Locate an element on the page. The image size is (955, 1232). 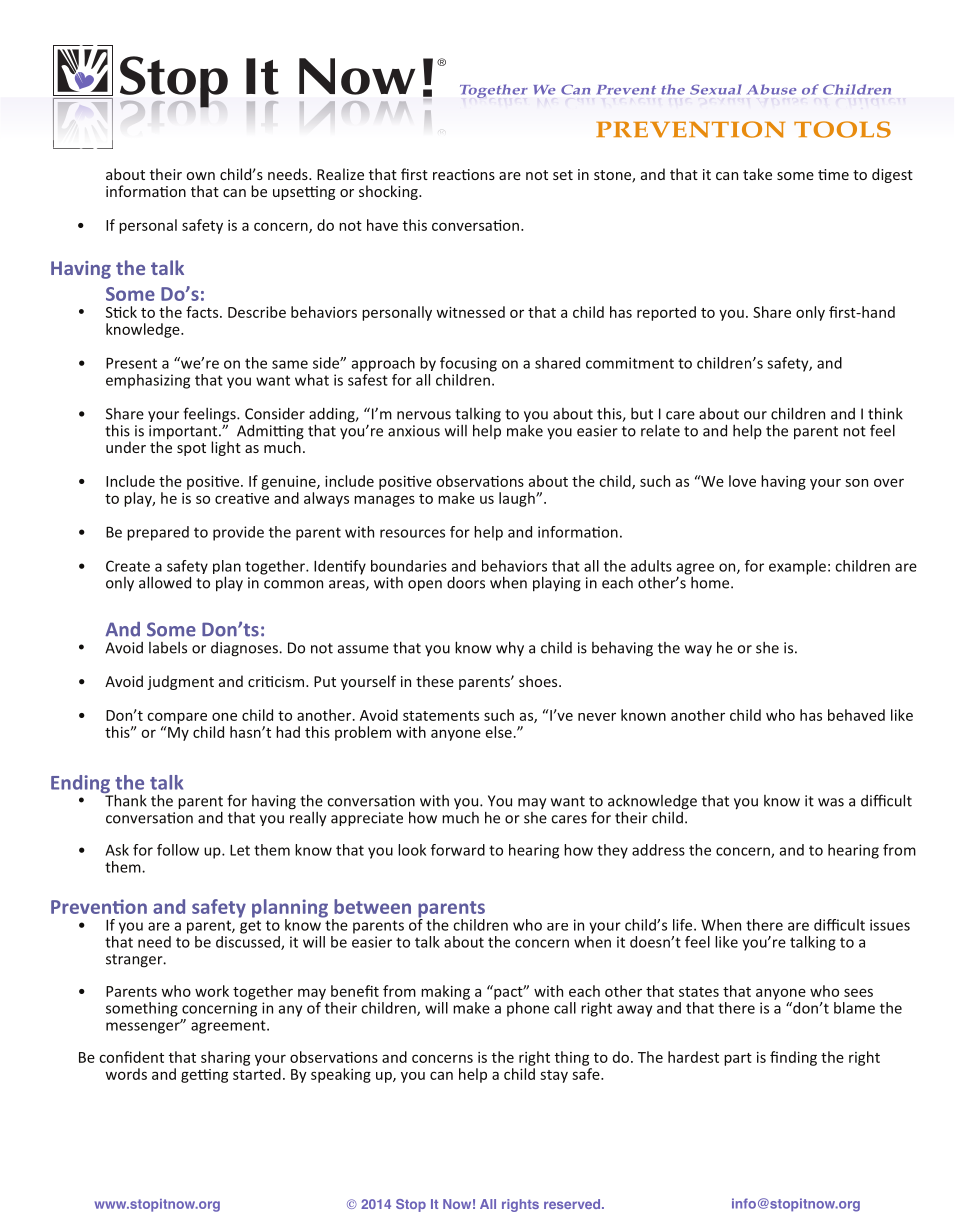
reactions is located at coordinates (464, 174).
